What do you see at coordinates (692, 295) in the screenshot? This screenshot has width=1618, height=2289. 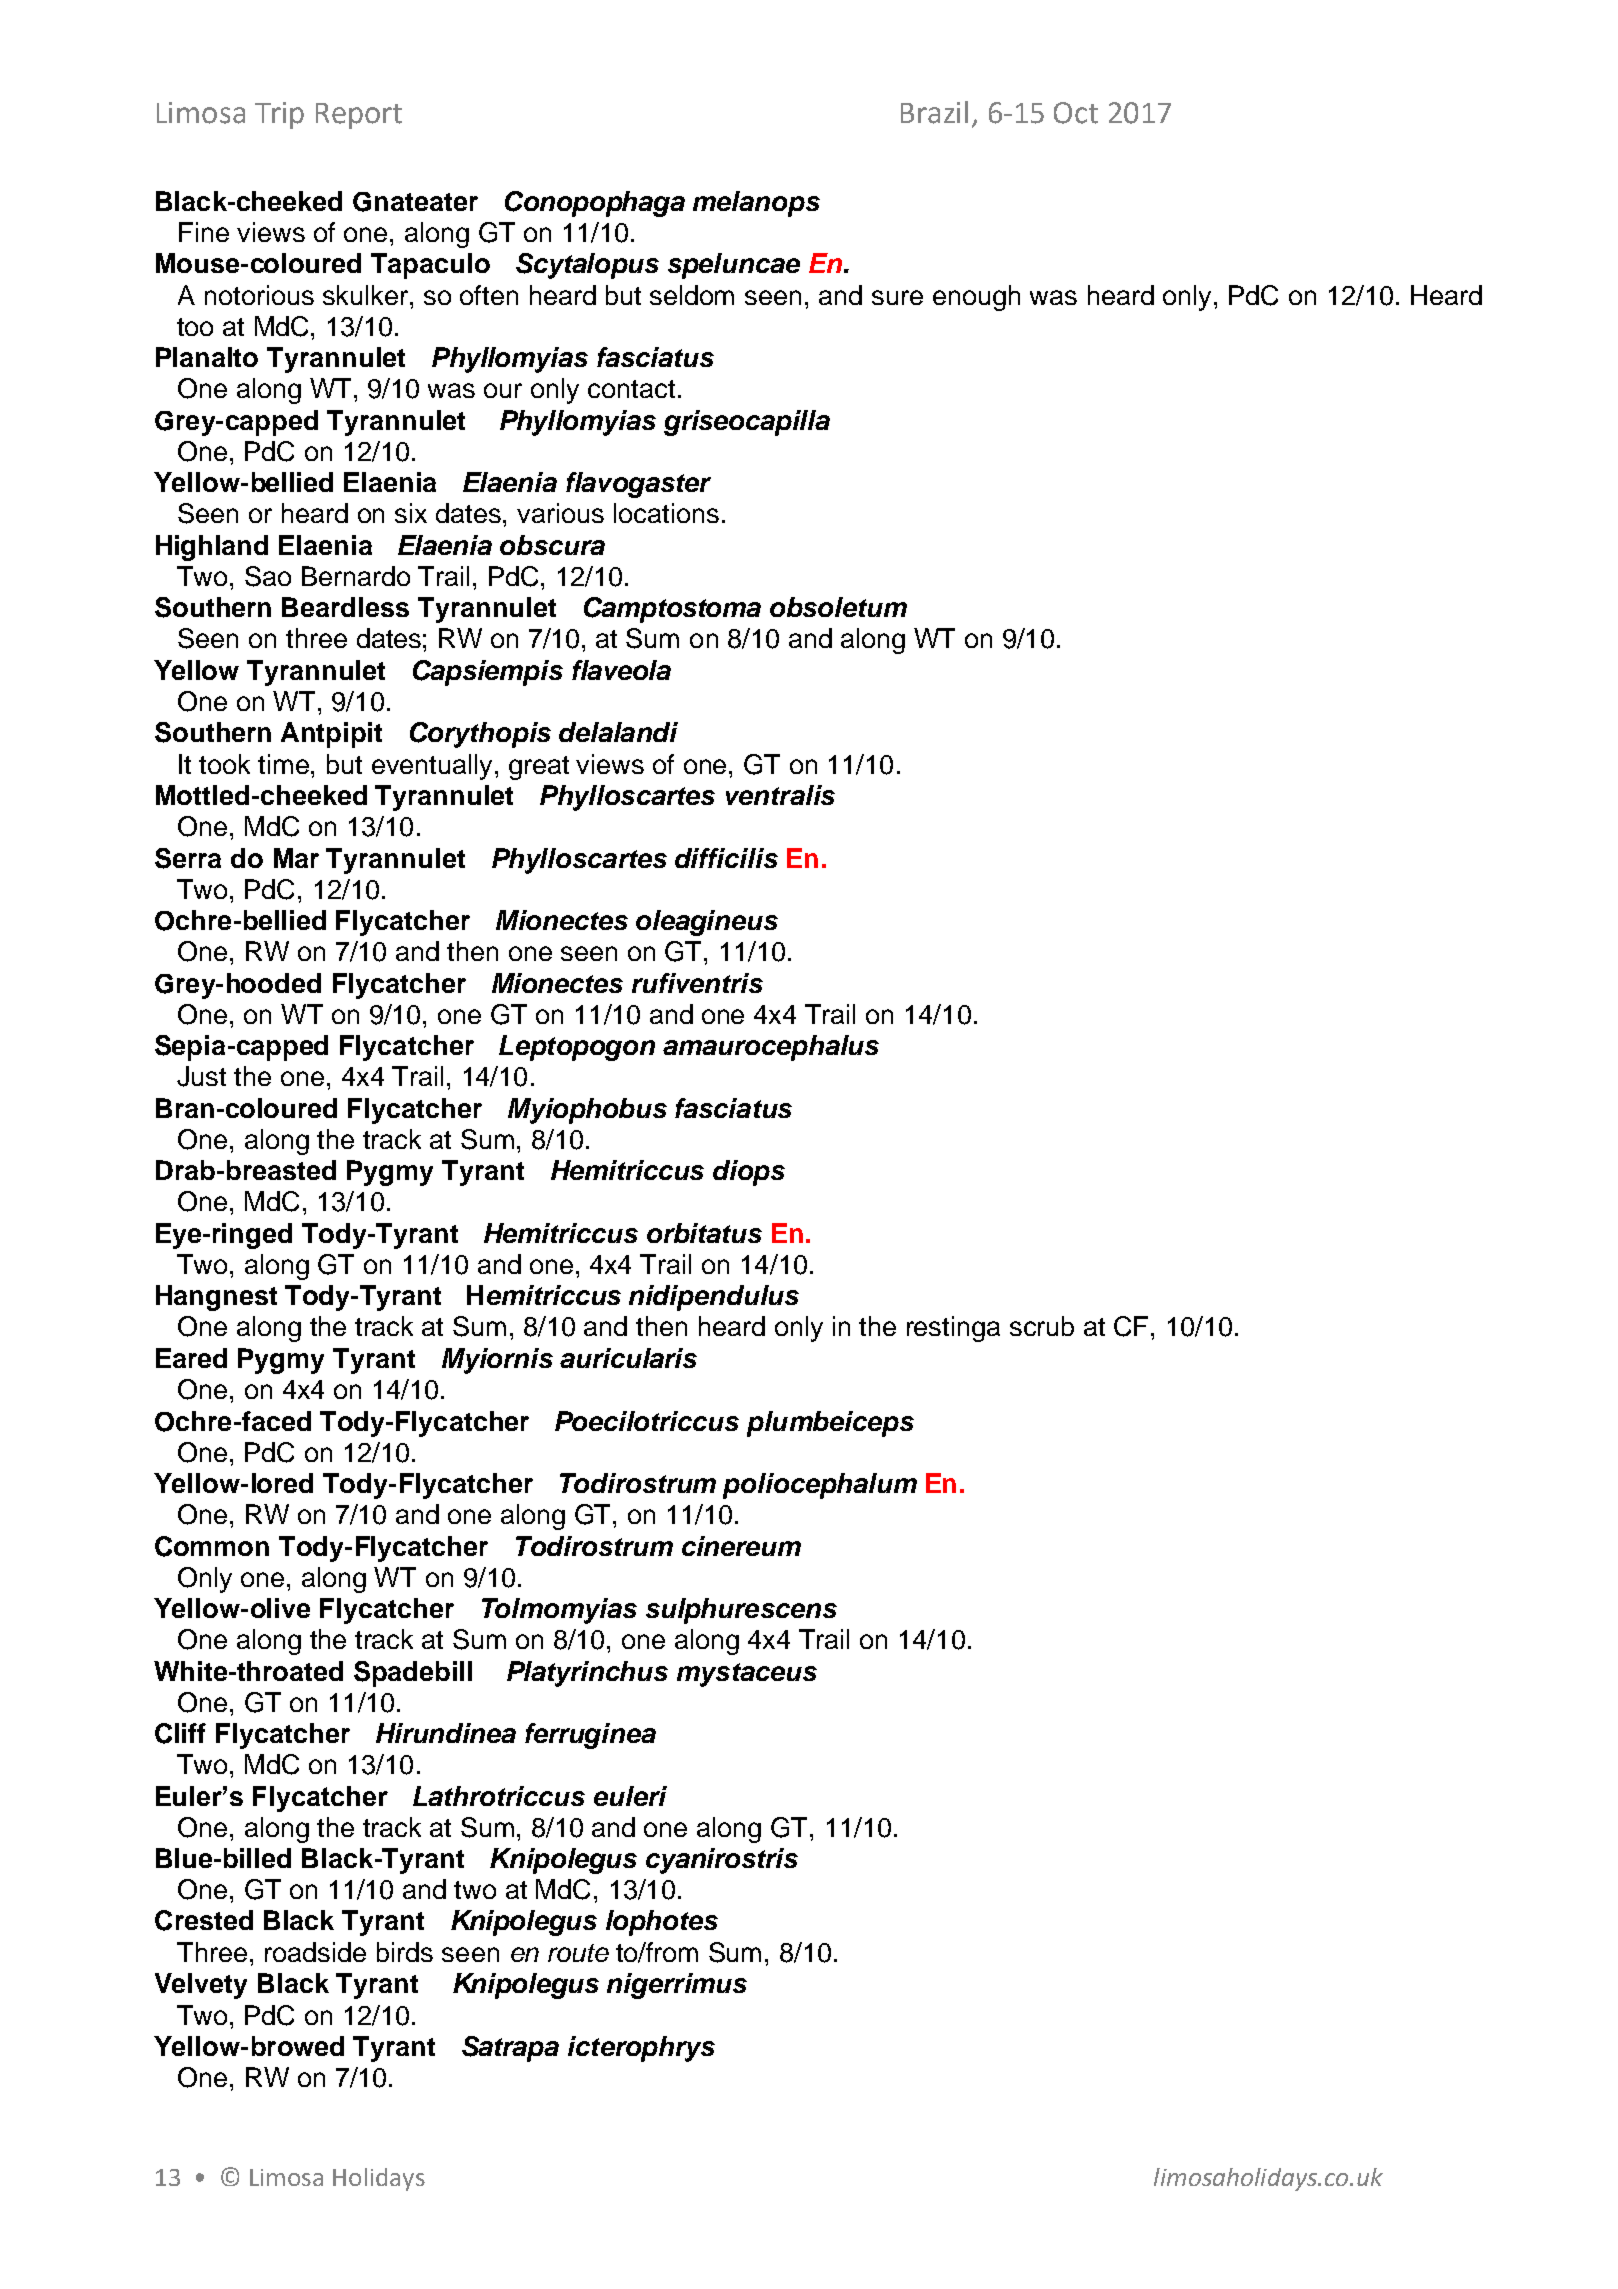 I see `seldom` at bounding box center [692, 295].
